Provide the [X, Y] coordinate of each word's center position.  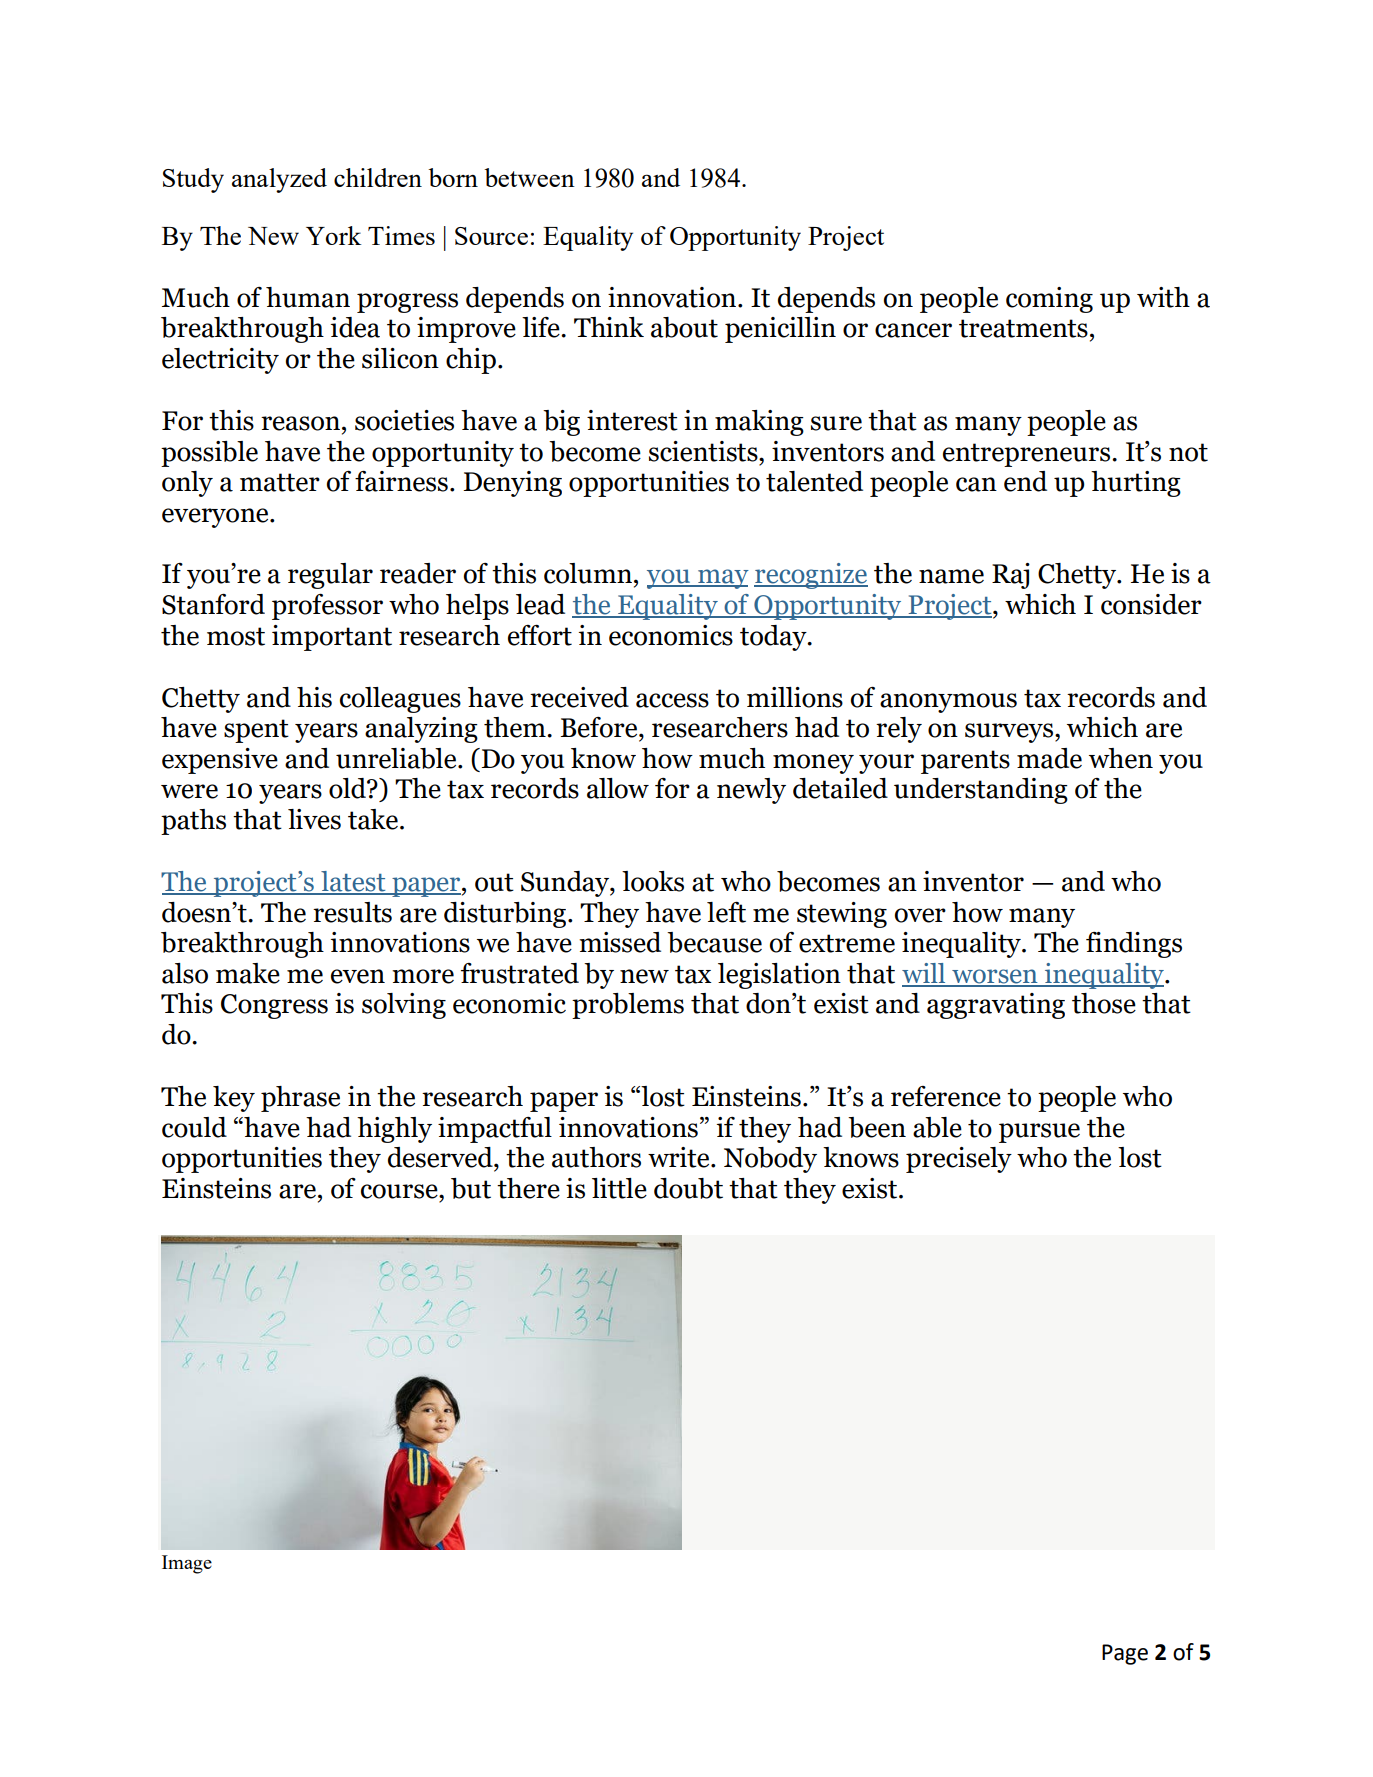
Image [187, 1564]
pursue [1039, 1133]
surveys [1010, 733]
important [332, 638]
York [334, 235]
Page [1125, 1654]
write [680, 1157]
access [672, 700]
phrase [300, 1099]
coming [1049, 300]
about [684, 327]
